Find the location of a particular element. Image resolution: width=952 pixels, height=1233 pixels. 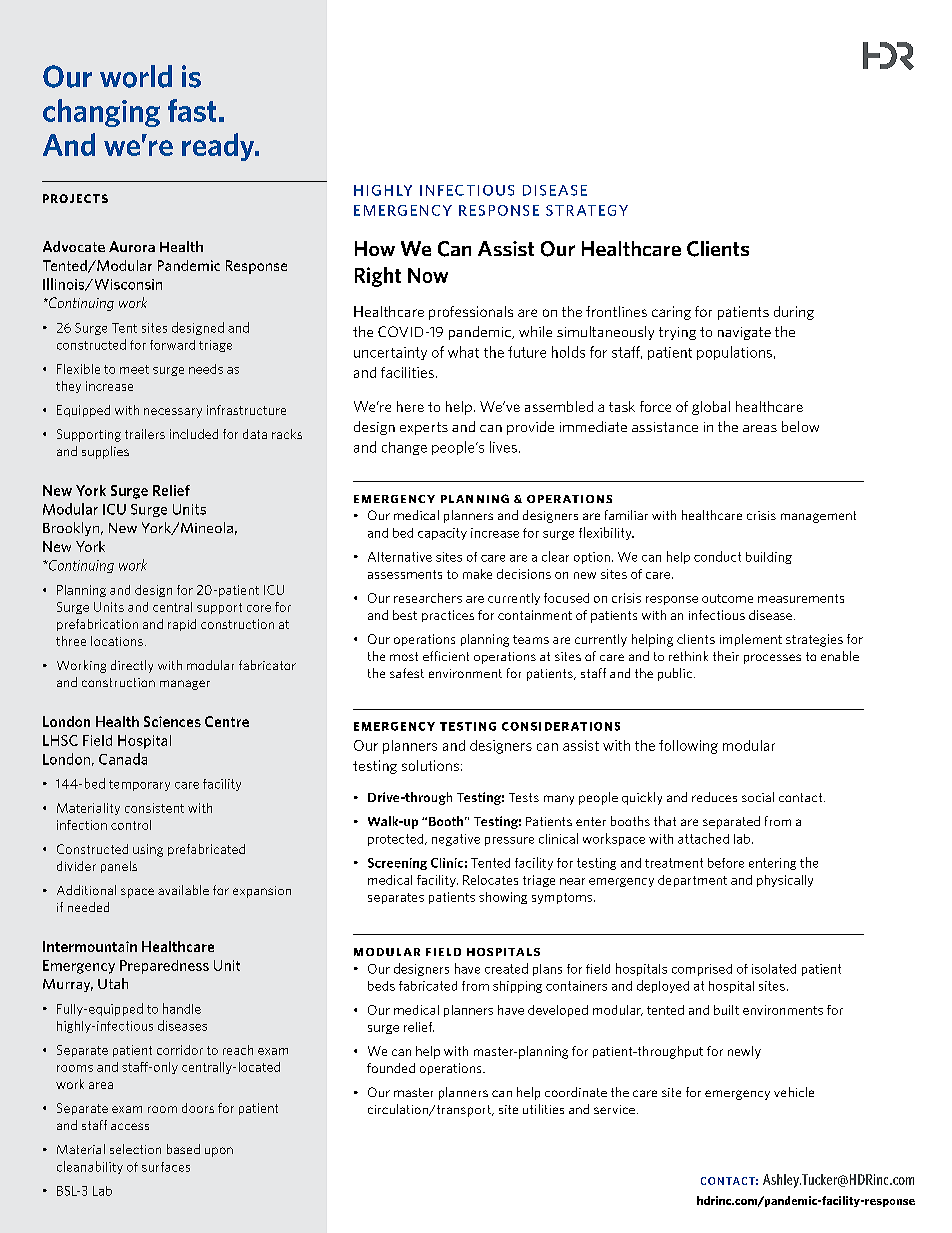

fast is located at coordinates (192, 110).
